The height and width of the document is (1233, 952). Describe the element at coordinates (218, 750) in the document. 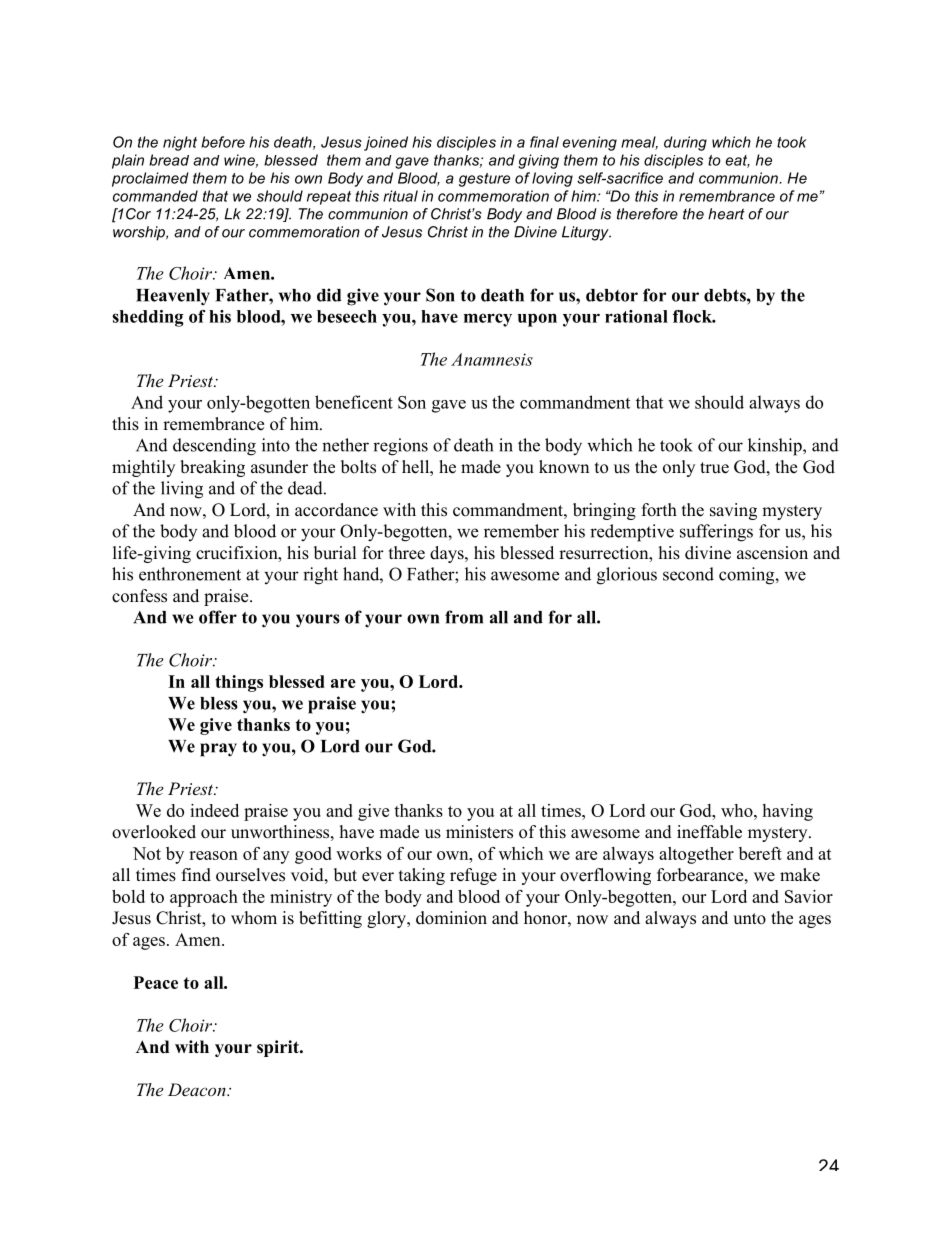

I see `pray` at that location.
